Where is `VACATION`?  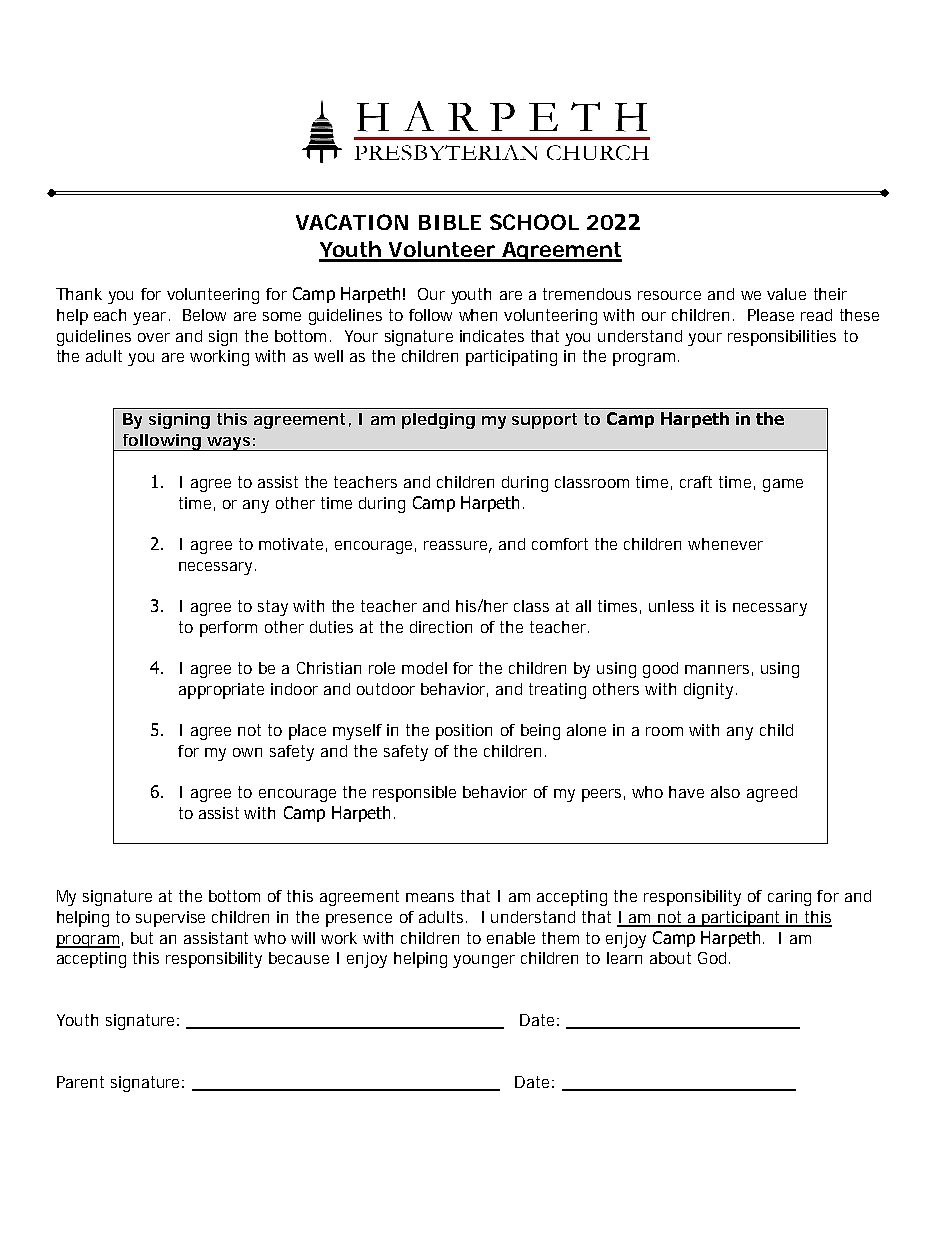
VACATION is located at coordinates (352, 222).
